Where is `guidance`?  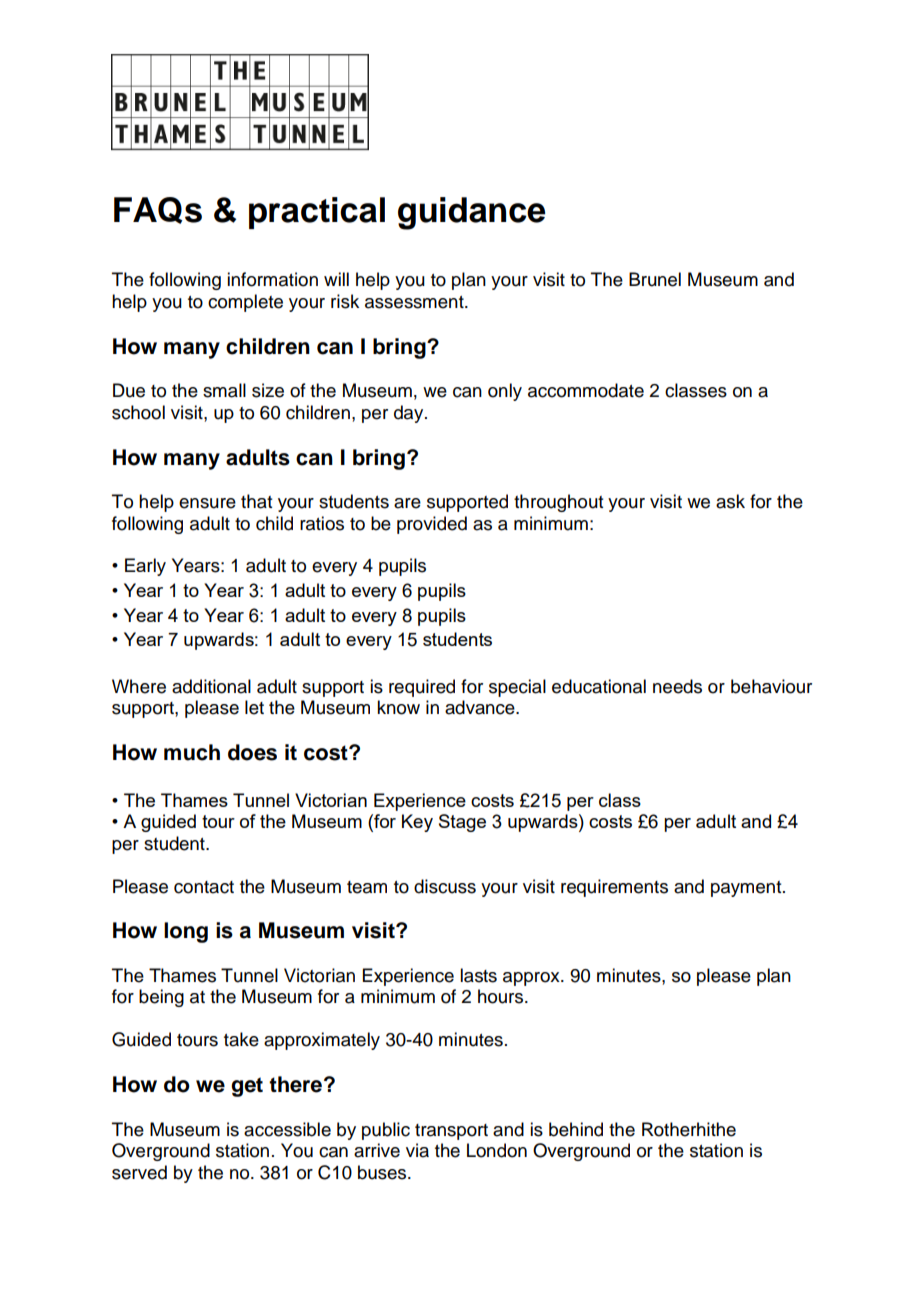
guidance is located at coordinates (471, 213).
